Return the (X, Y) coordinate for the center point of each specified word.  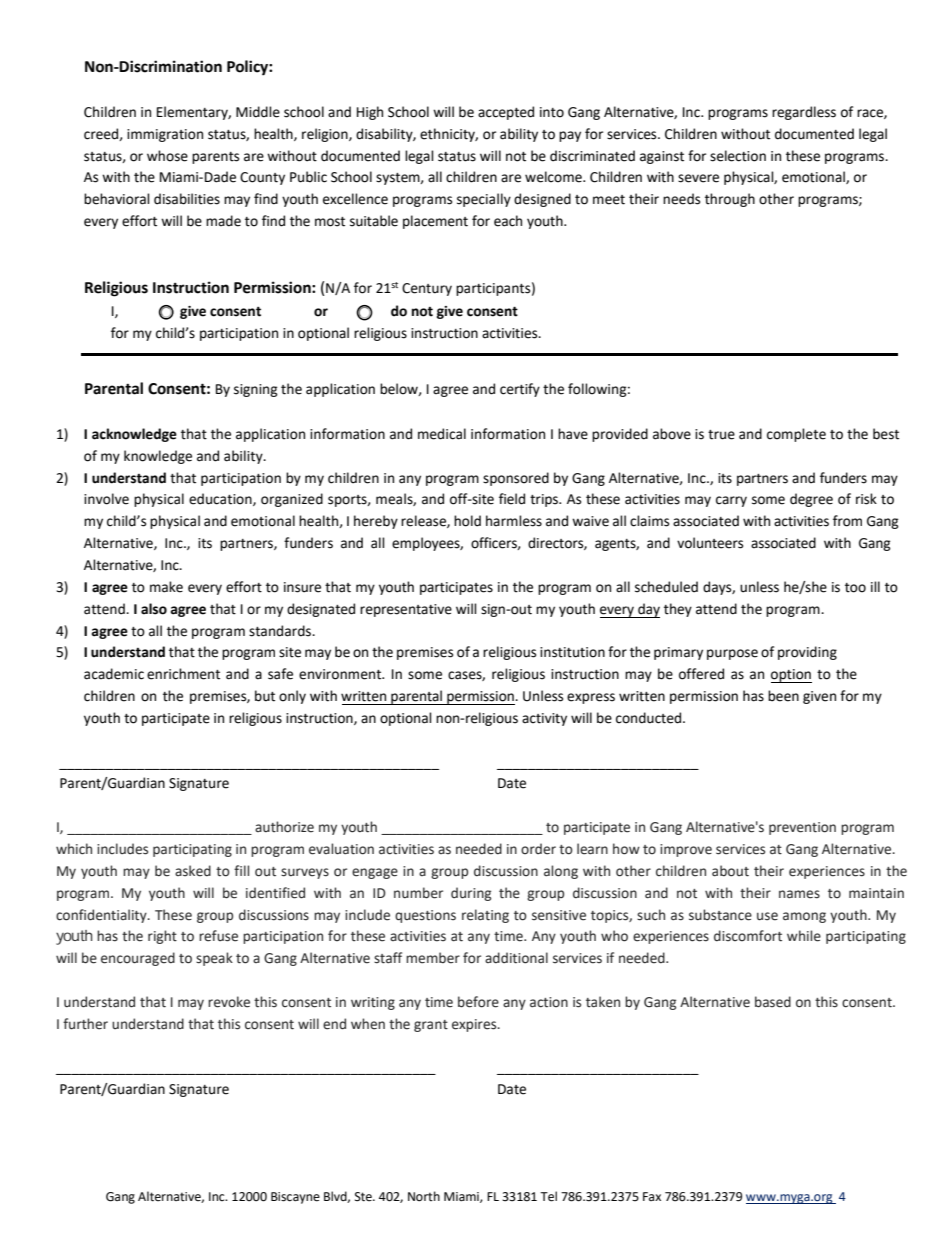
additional (516, 958)
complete (796, 435)
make (166, 587)
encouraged (138, 959)
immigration (165, 135)
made (223, 221)
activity (544, 719)
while (804, 936)
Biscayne (295, 1198)
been (783, 696)
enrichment (183, 674)
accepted (506, 113)
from (847, 521)
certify (520, 390)
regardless (804, 113)
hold (467, 521)
